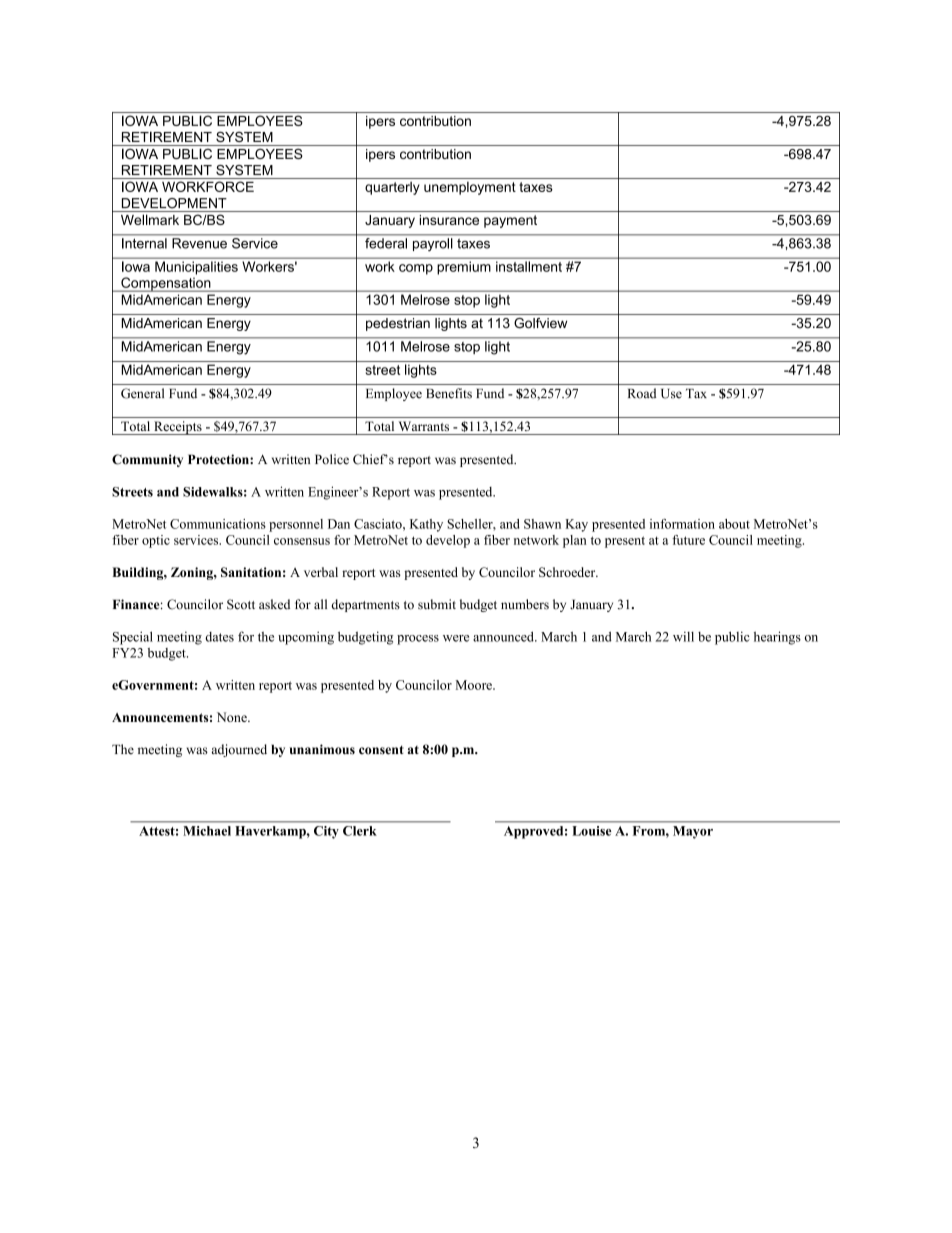 The height and width of the page is (1233, 952). I want to click on Scott, so click(241, 604).
